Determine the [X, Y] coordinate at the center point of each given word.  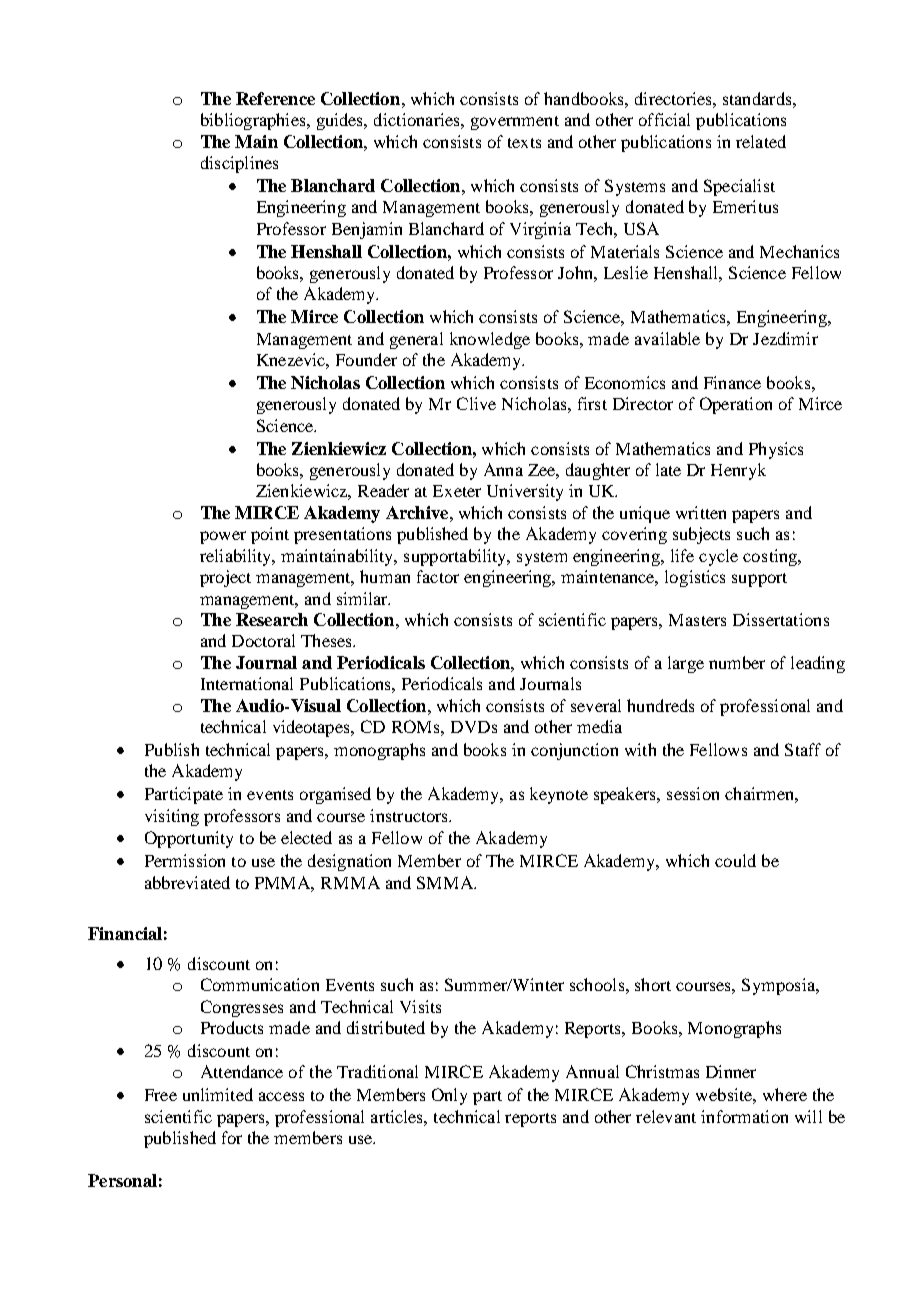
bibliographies [254, 121]
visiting [172, 817]
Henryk [738, 471]
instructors [410, 815]
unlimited [218, 1094]
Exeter [457, 491]
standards [758, 98]
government [515, 123]
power [223, 537]
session [693, 793]
